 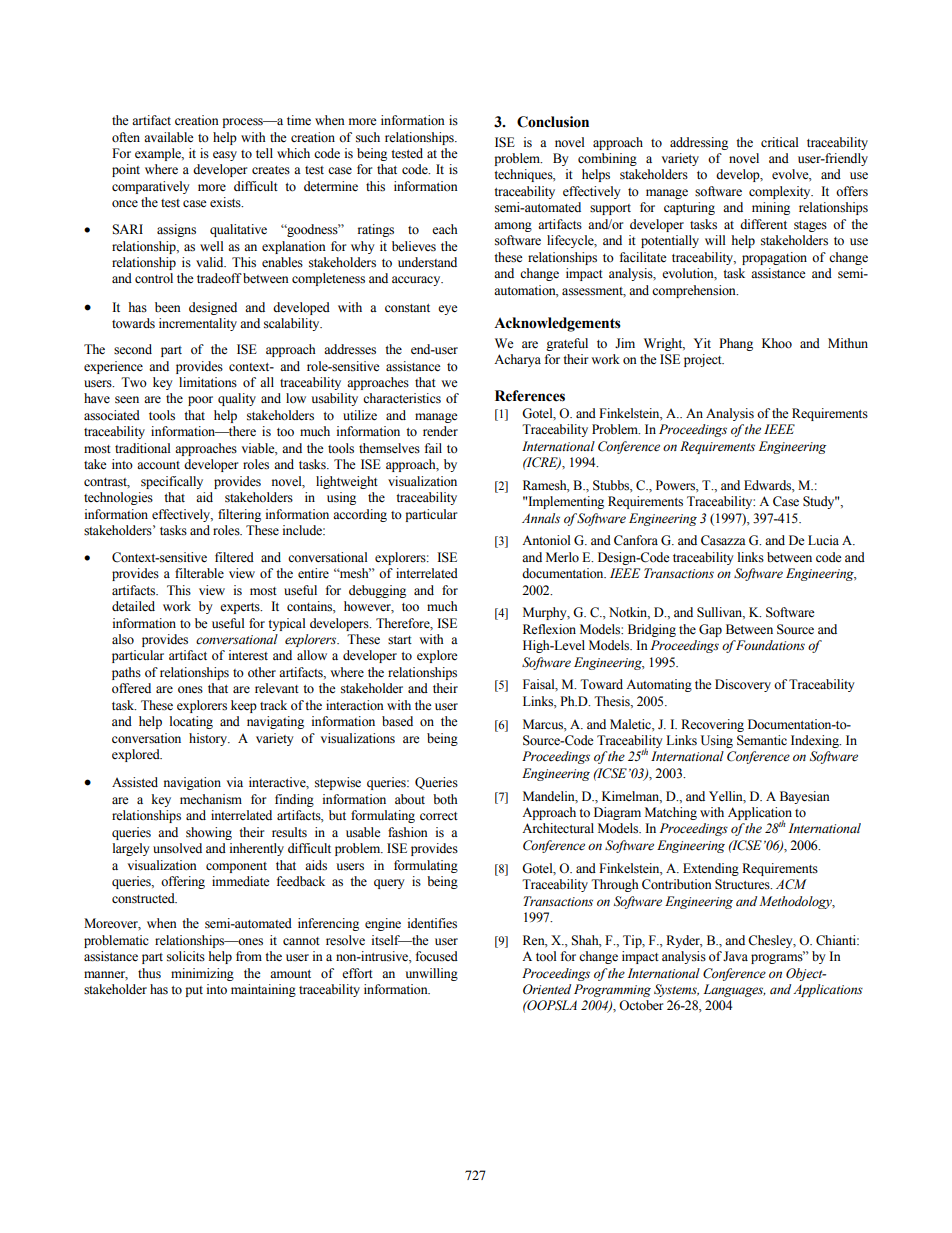 What do you see at coordinates (445, 799) in the screenshot?
I see `both` at bounding box center [445, 799].
